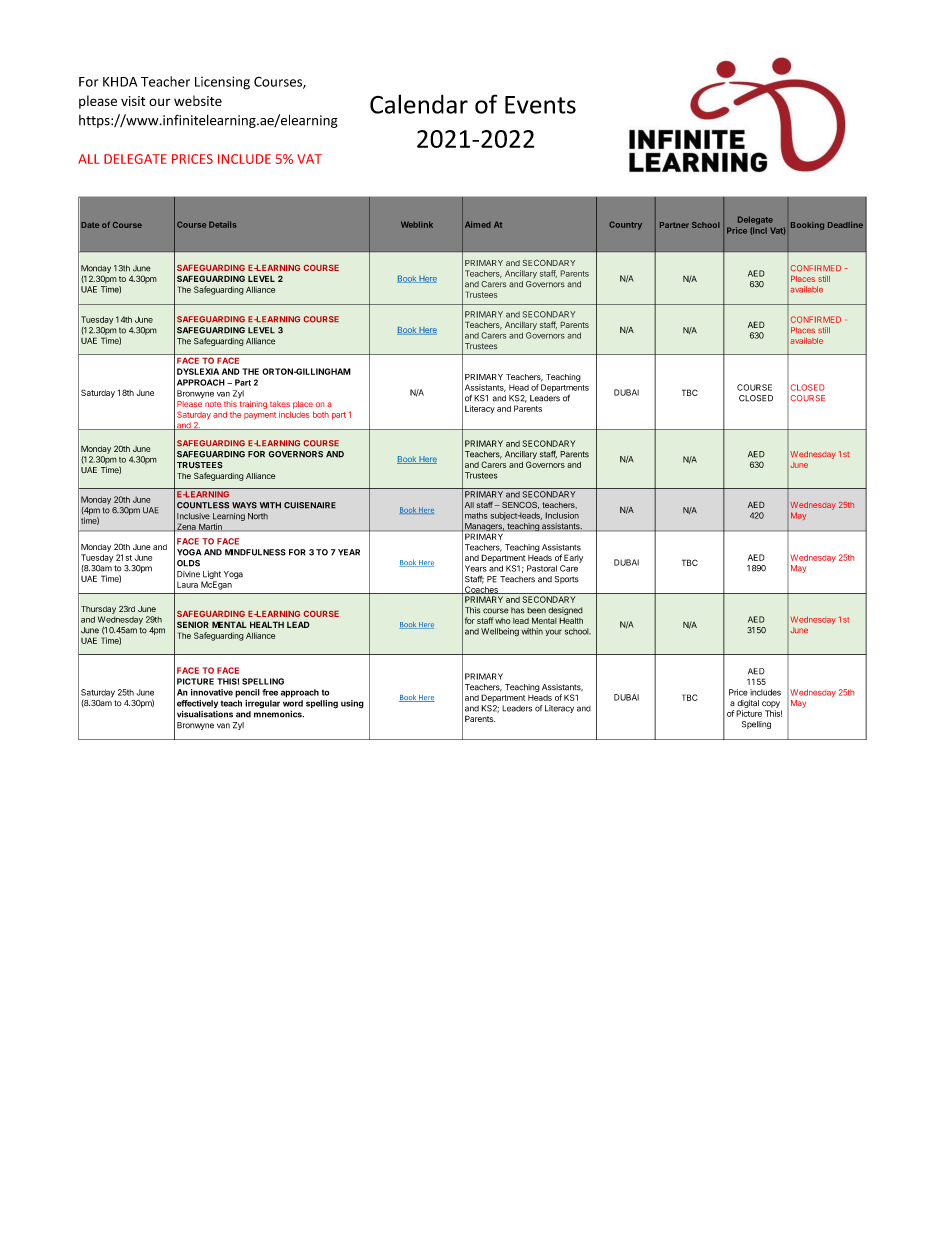 The height and width of the document is (1233, 952). I want to click on both, so click(321, 414).
